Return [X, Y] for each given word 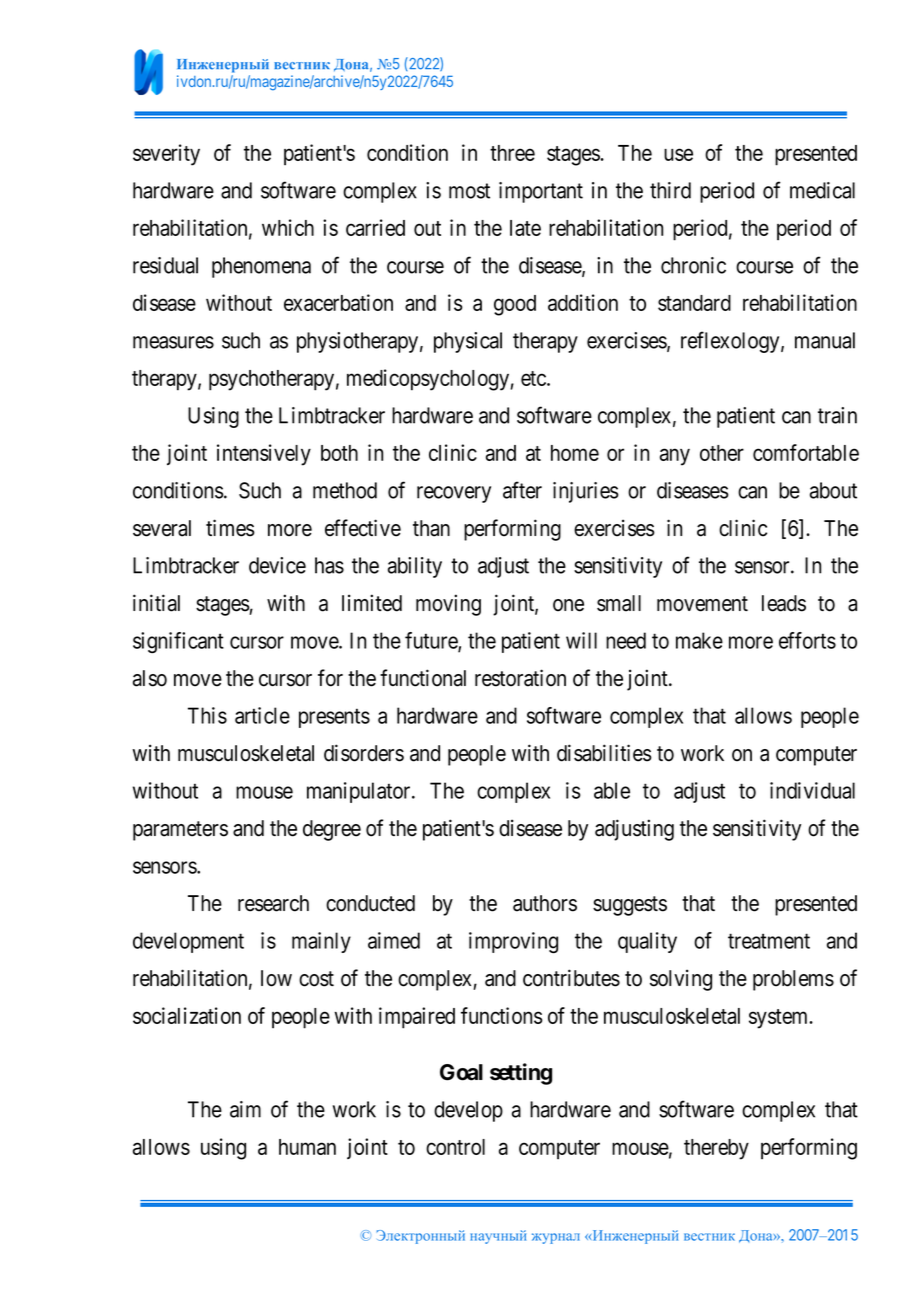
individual [812, 790]
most [469, 191]
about [833, 490]
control [455, 1147]
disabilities [604, 753]
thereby [716, 1149]
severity [166, 155]
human [307, 1147]
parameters [180, 831]
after [522, 490]
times [230, 528]
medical [822, 190]
